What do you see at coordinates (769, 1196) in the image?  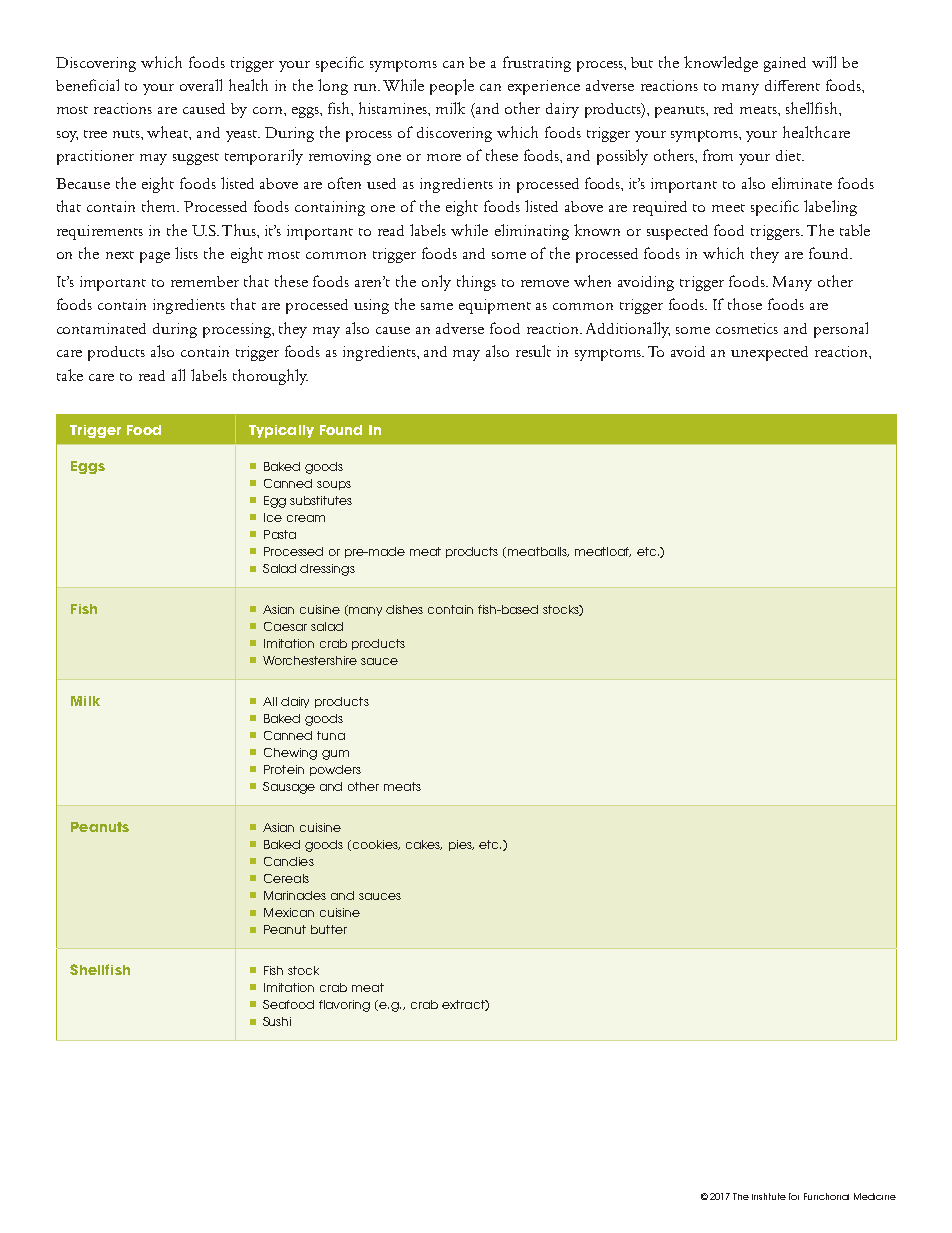 I see `Institute` at bounding box center [769, 1196].
